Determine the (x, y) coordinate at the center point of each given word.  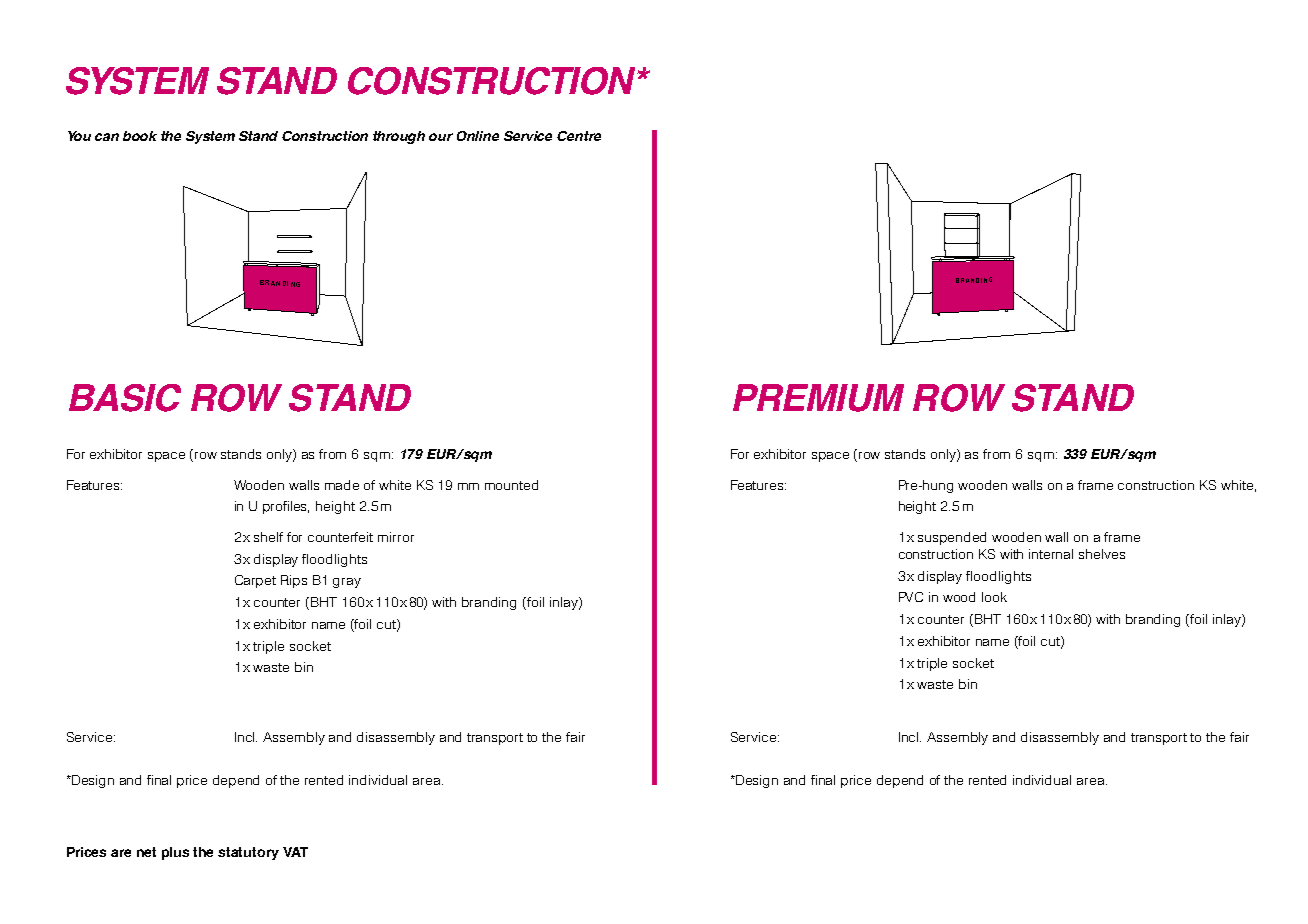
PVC (911, 597)
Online (478, 136)
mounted (511, 485)
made (342, 485)
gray (347, 583)
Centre (579, 136)
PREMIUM (818, 398)
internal (1051, 554)
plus (175, 853)
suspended (952, 538)
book (140, 136)
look (994, 597)
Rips (294, 581)
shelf (268, 537)
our (441, 137)
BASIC (125, 398)
